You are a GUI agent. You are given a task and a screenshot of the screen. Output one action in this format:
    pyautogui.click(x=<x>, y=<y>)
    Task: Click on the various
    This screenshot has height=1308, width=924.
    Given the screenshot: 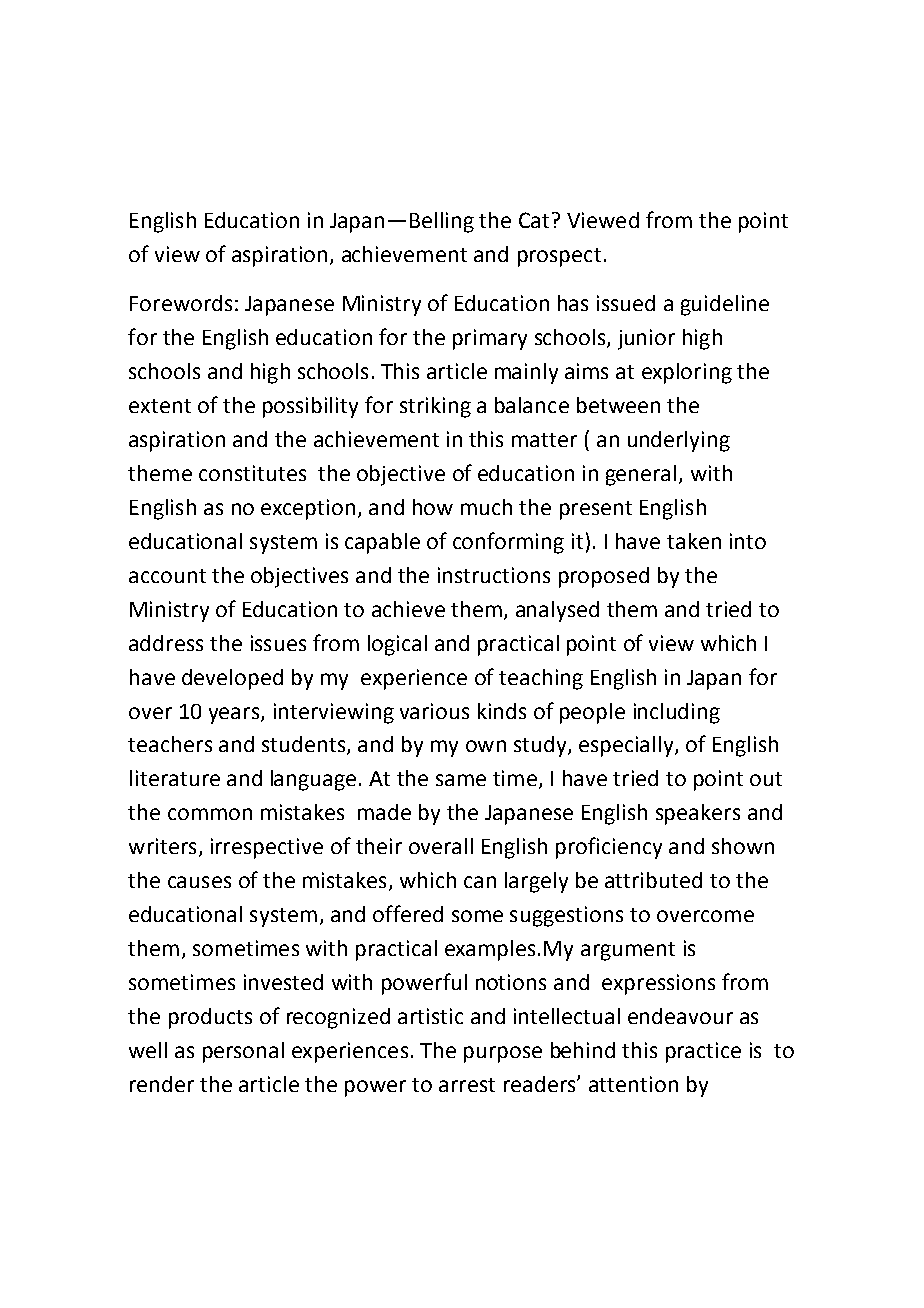 What is the action you would take?
    pyautogui.click(x=434, y=711)
